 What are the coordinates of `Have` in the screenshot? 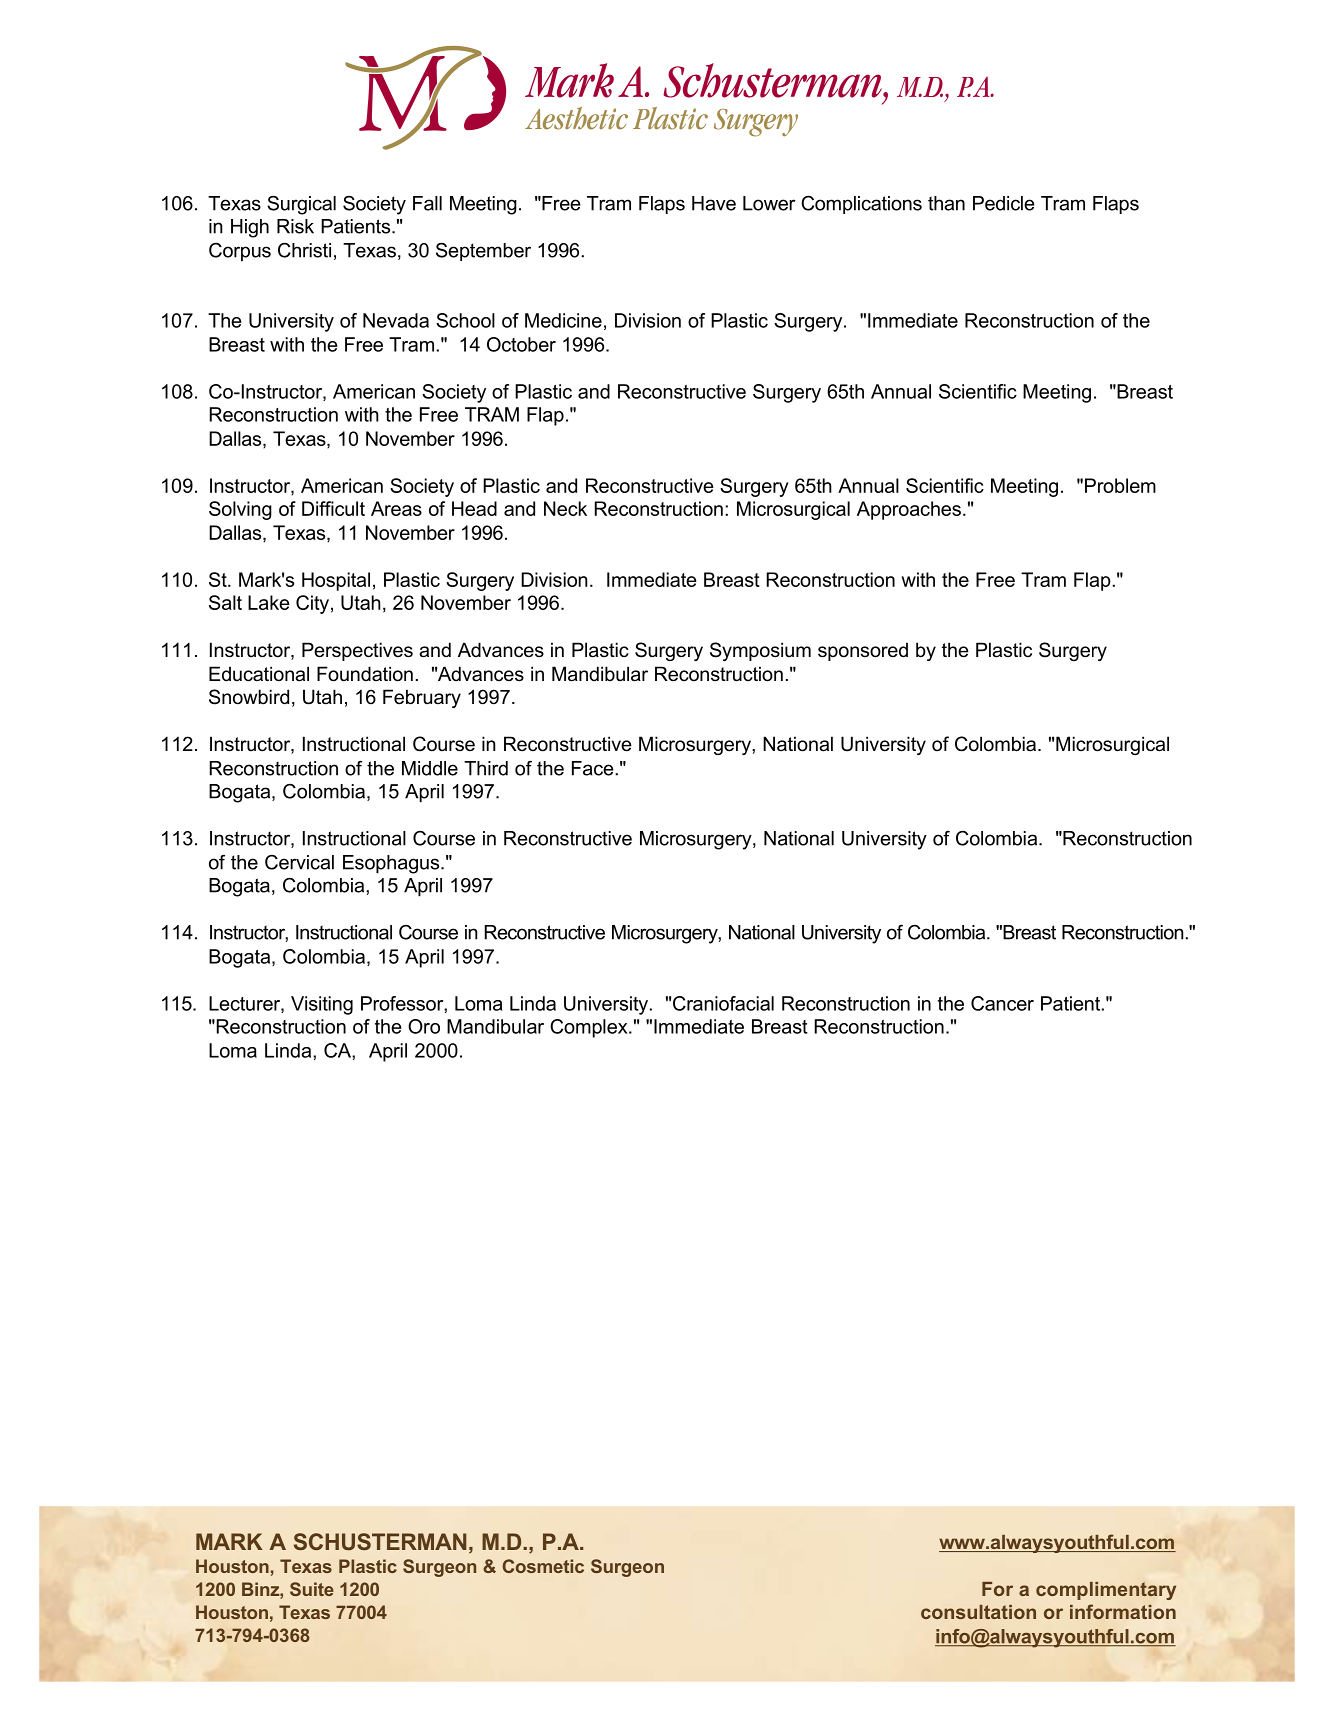 It's located at (714, 203).
